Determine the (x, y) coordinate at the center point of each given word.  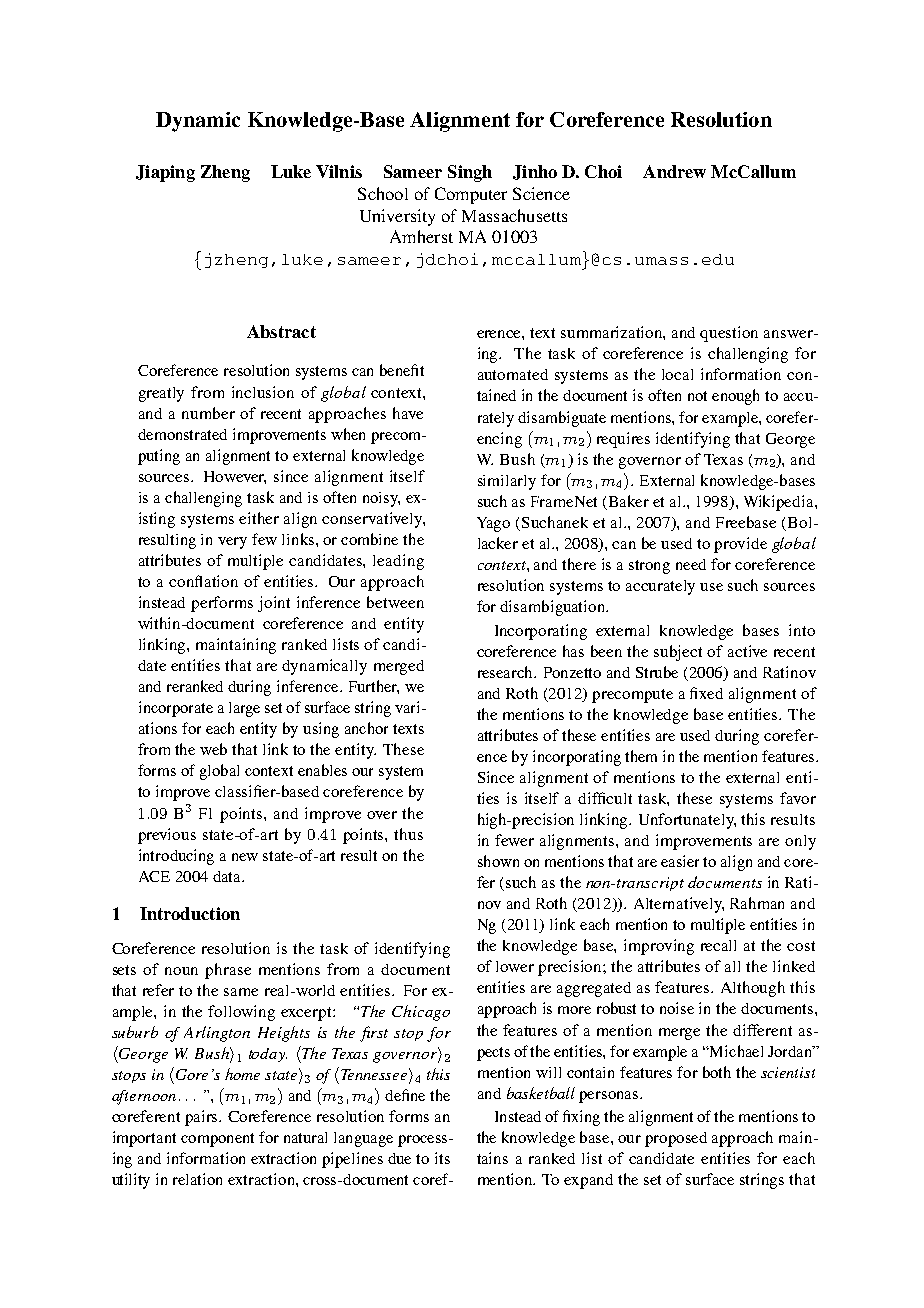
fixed (706, 693)
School (383, 193)
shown (498, 861)
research (507, 672)
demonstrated (182, 434)
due (399, 1158)
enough (735, 397)
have (408, 413)
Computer (471, 195)
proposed (676, 1139)
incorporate (176, 709)
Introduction (190, 913)
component (217, 1140)
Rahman (757, 903)
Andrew (674, 171)
